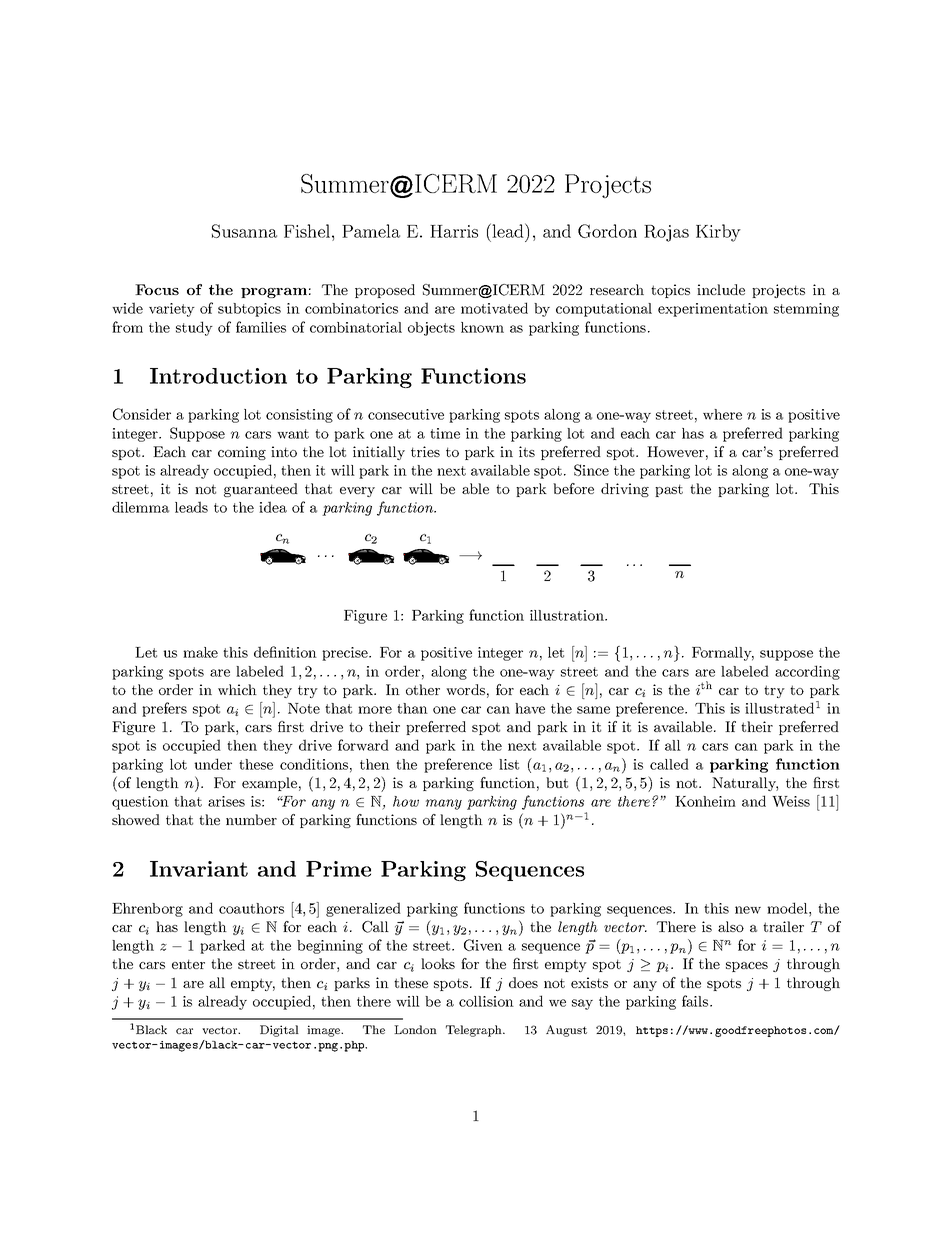 The width and height of the image is (952, 1233). What do you see at coordinates (718, 233) in the image?
I see `Kirby` at bounding box center [718, 233].
